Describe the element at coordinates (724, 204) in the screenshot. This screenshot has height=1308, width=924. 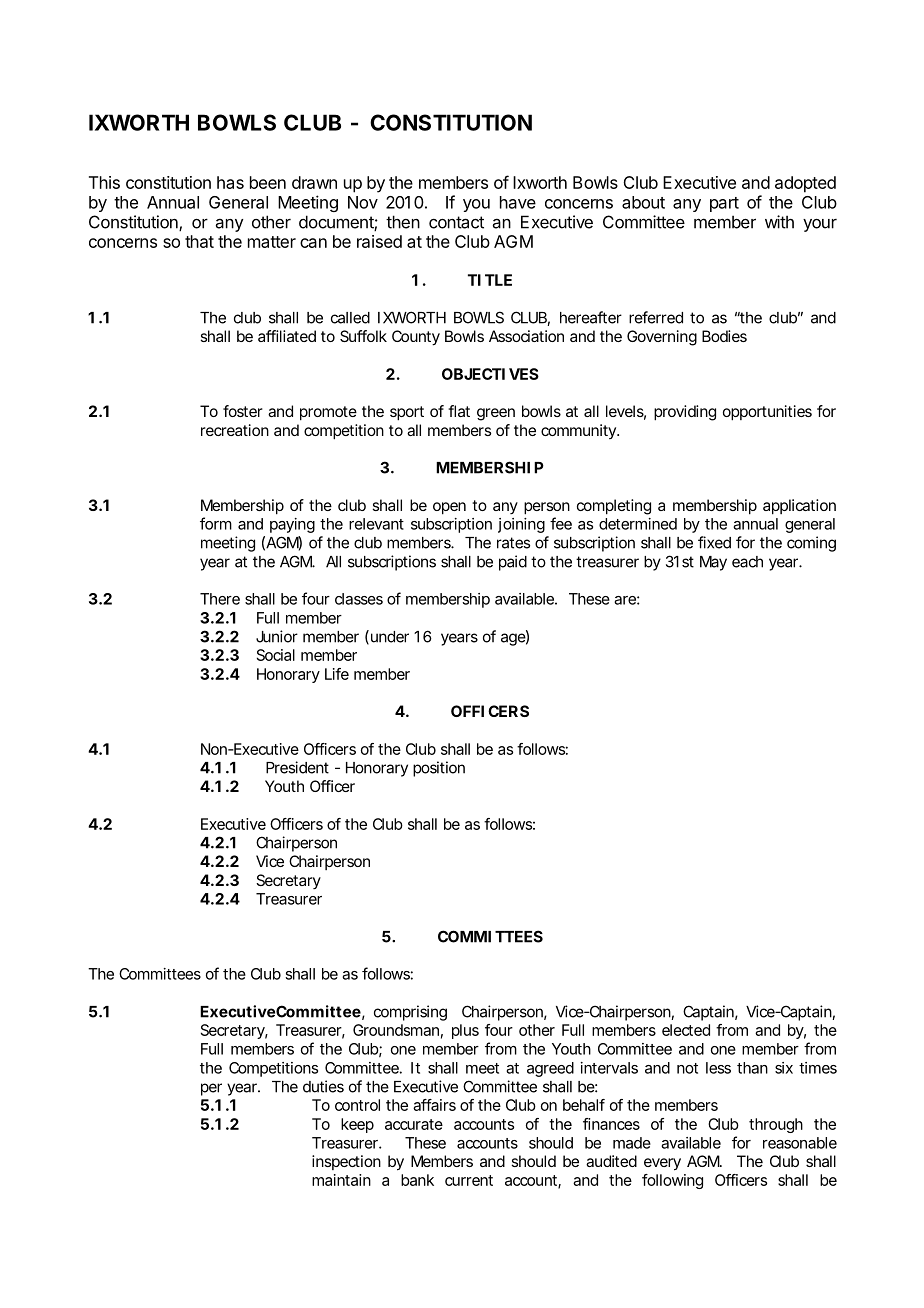
I see `part` at that location.
